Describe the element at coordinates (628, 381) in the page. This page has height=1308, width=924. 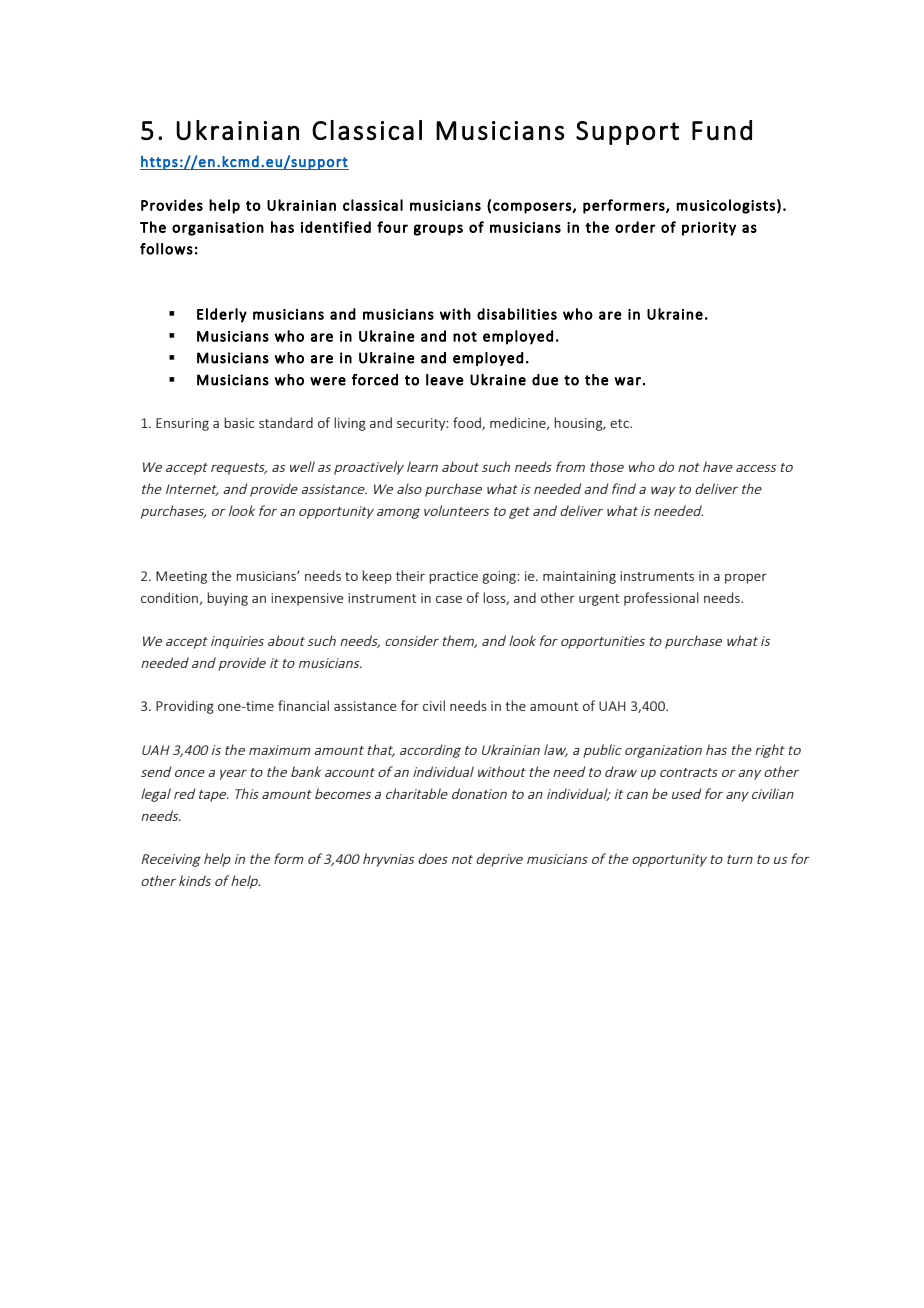
I see `war` at that location.
